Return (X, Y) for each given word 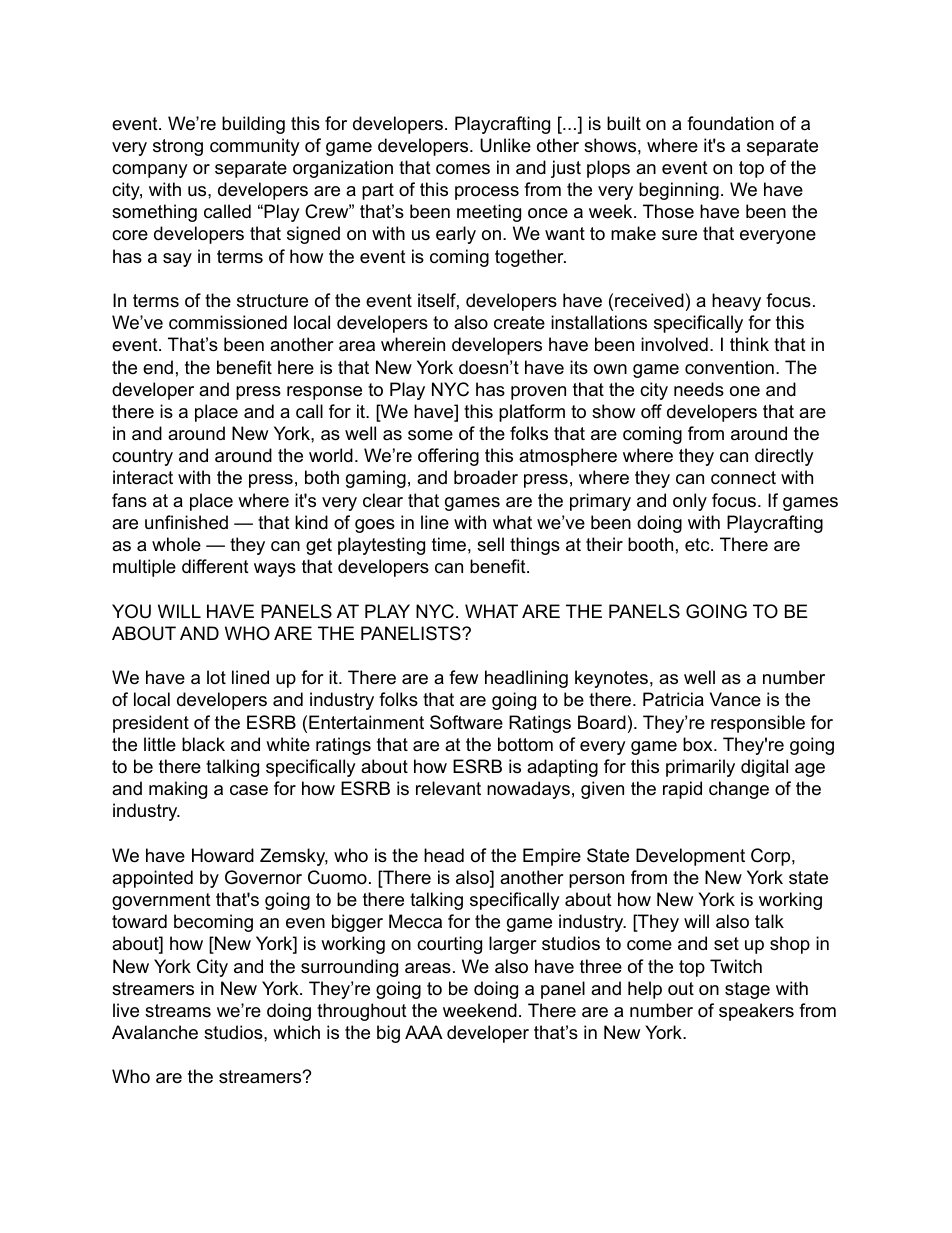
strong (178, 147)
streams (178, 1010)
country (142, 457)
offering (448, 457)
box (699, 744)
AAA (424, 1032)
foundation (730, 123)
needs (699, 389)
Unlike (505, 145)
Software (466, 722)
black (203, 744)
